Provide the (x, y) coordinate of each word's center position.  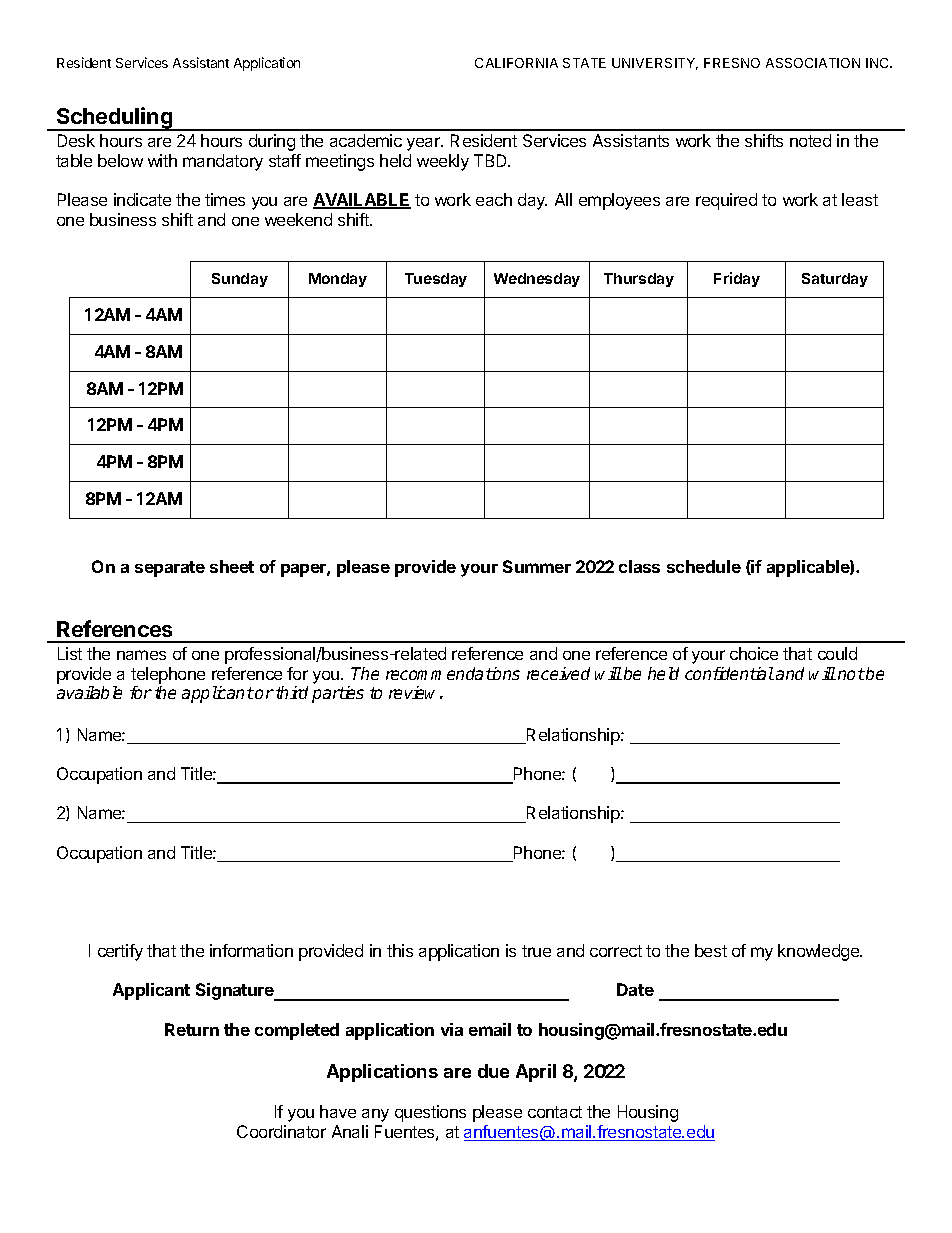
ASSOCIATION (813, 63)
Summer (537, 566)
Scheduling (114, 119)
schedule (704, 566)
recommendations (453, 673)
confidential (729, 673)
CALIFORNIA (516, 63)
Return (192, 1029)
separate (170, 569)
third (292, 692)
